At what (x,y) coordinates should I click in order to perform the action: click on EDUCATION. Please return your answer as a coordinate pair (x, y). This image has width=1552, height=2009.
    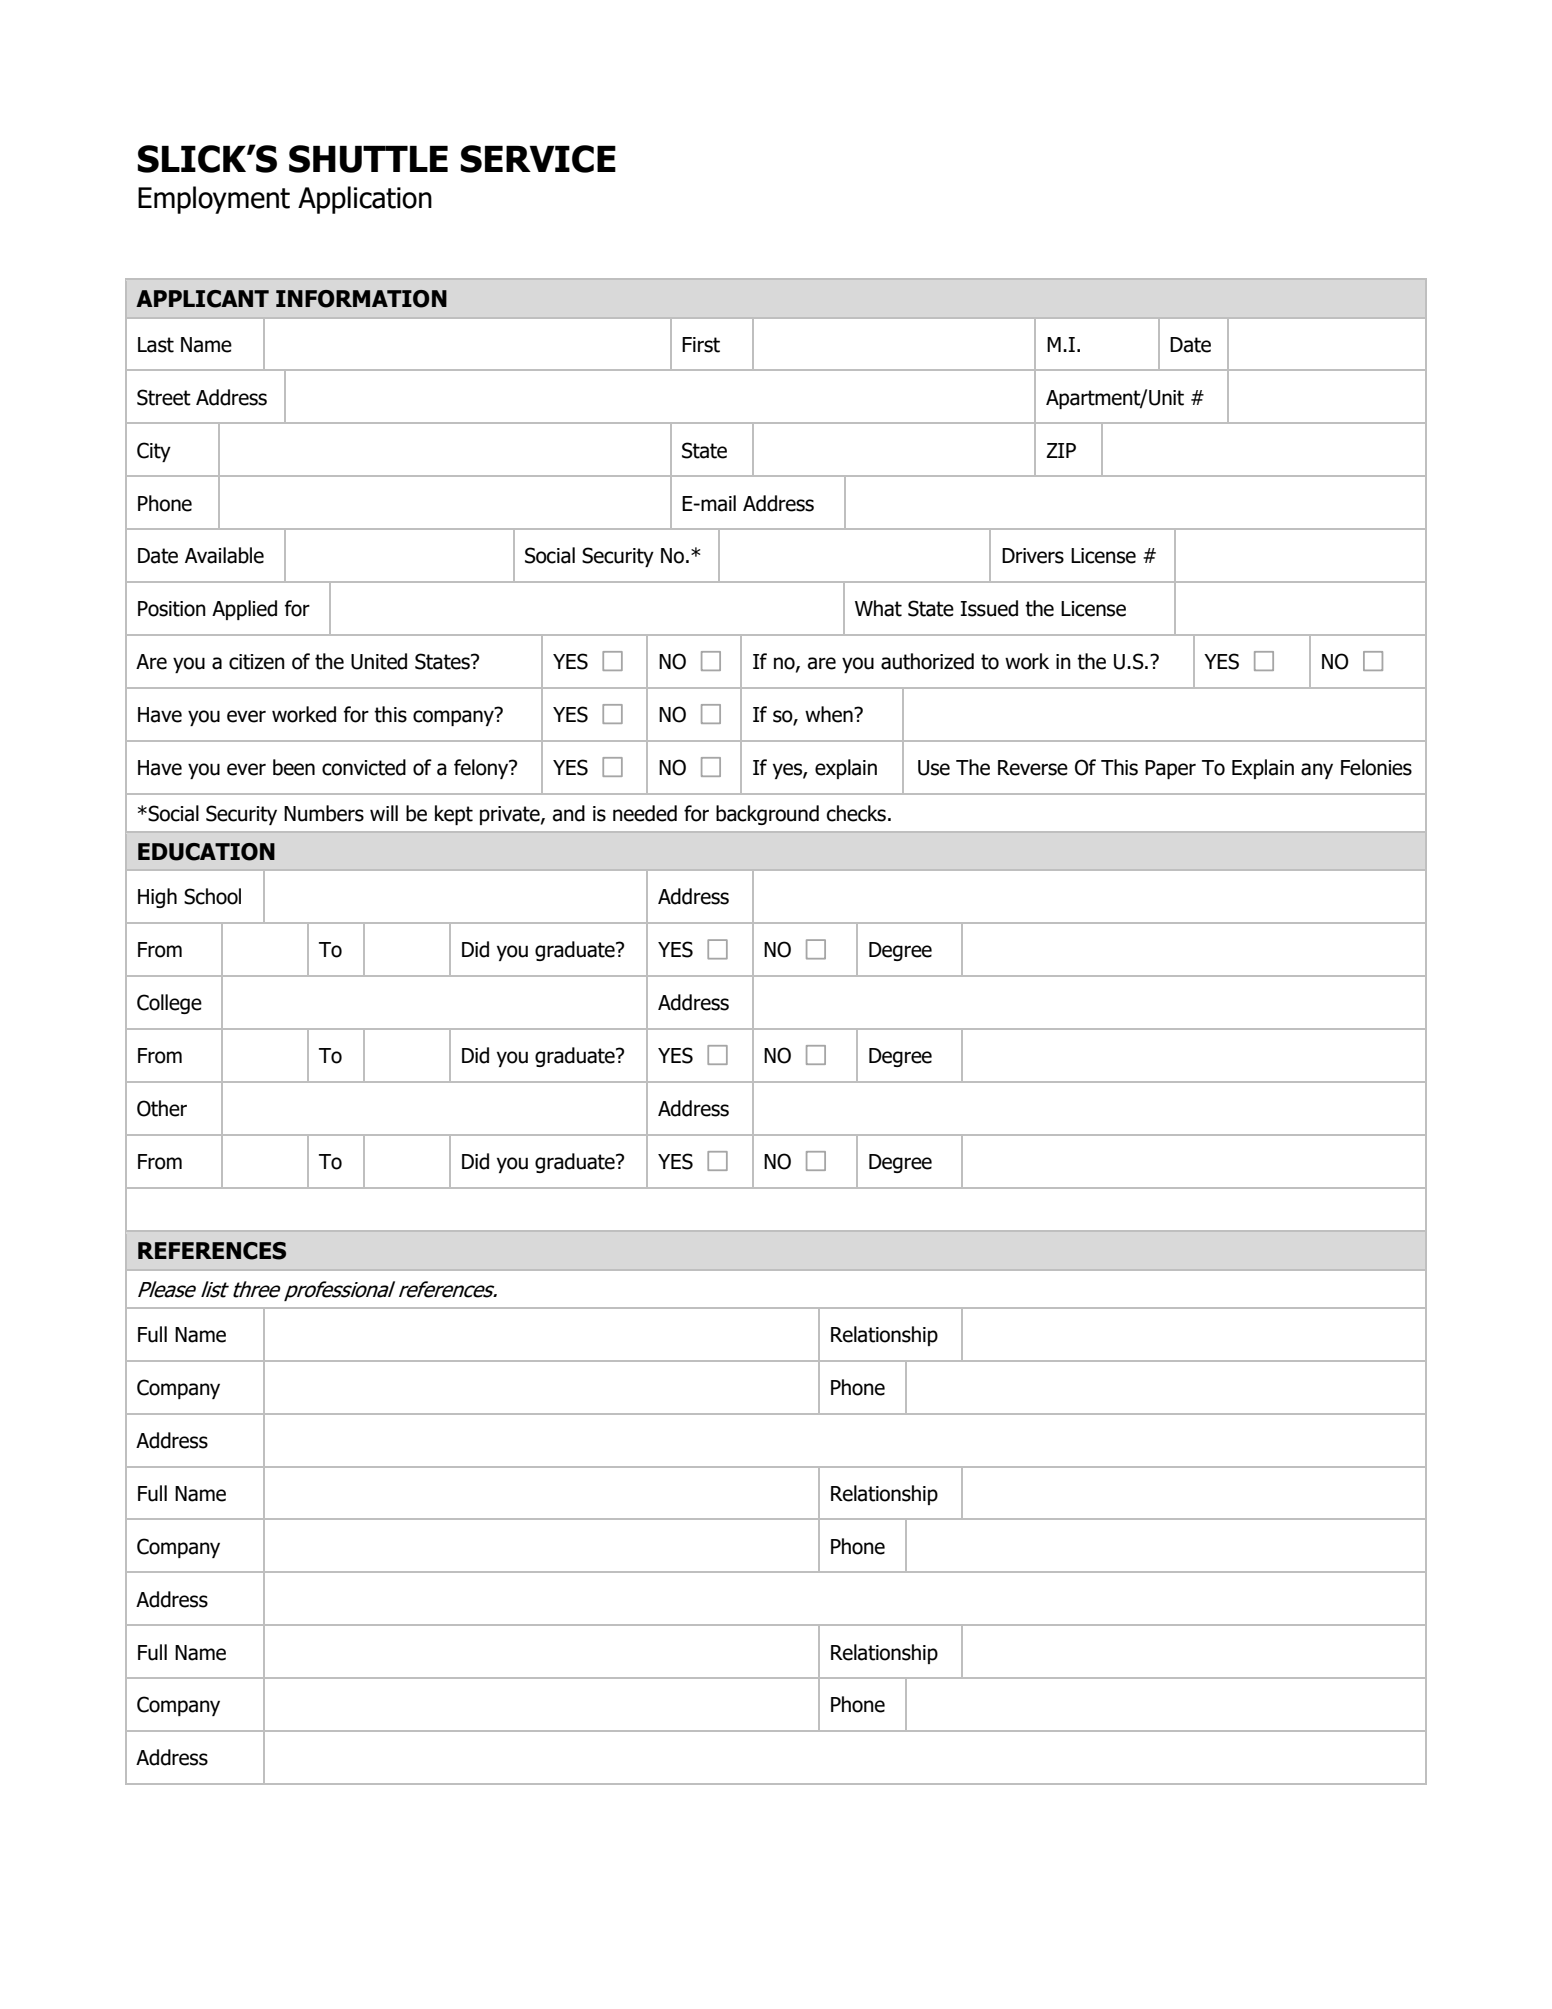
    Looking at the image, I should click on (206, 852).
